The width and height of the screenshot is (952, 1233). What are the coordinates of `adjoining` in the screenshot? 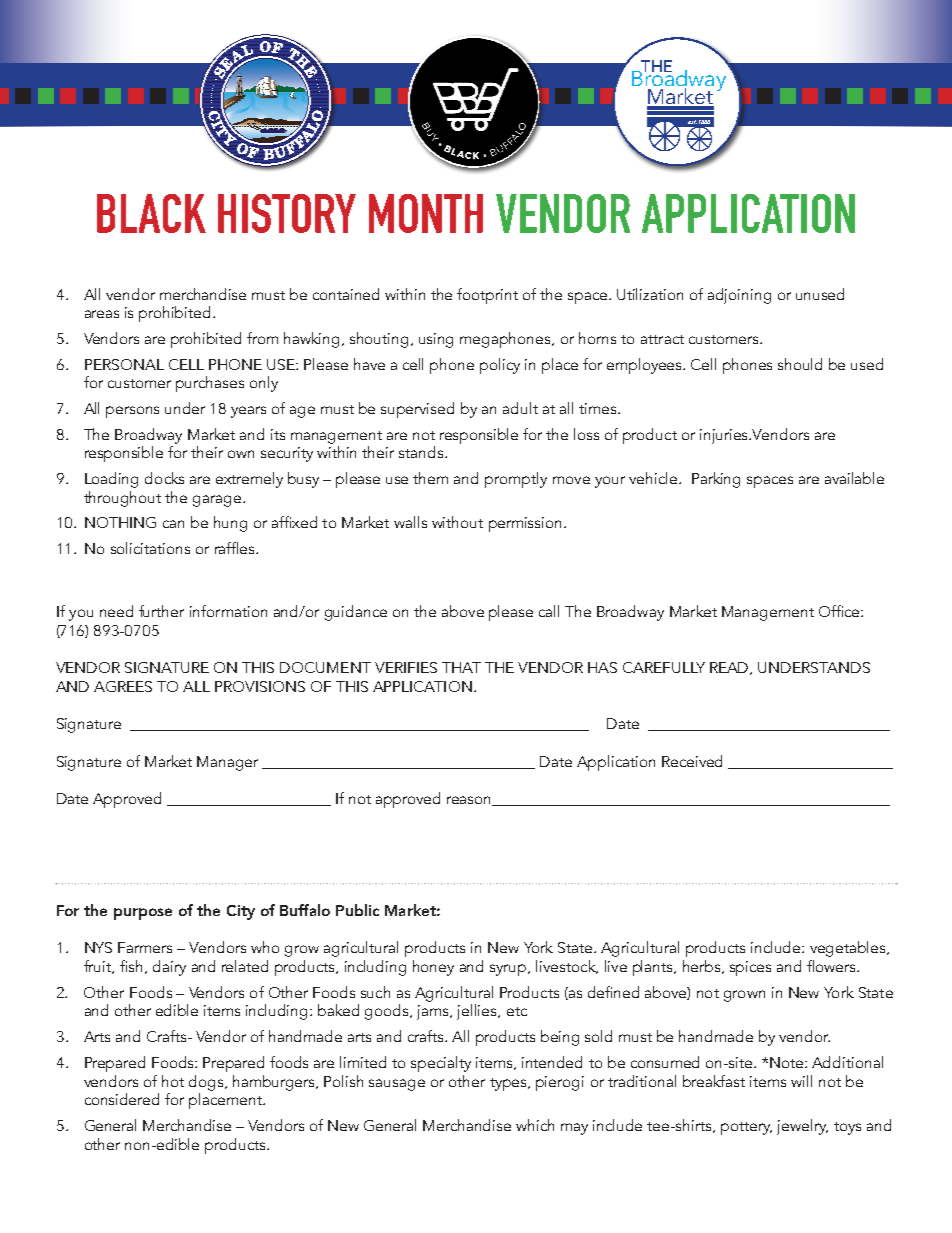 It's located at (739, 296).
